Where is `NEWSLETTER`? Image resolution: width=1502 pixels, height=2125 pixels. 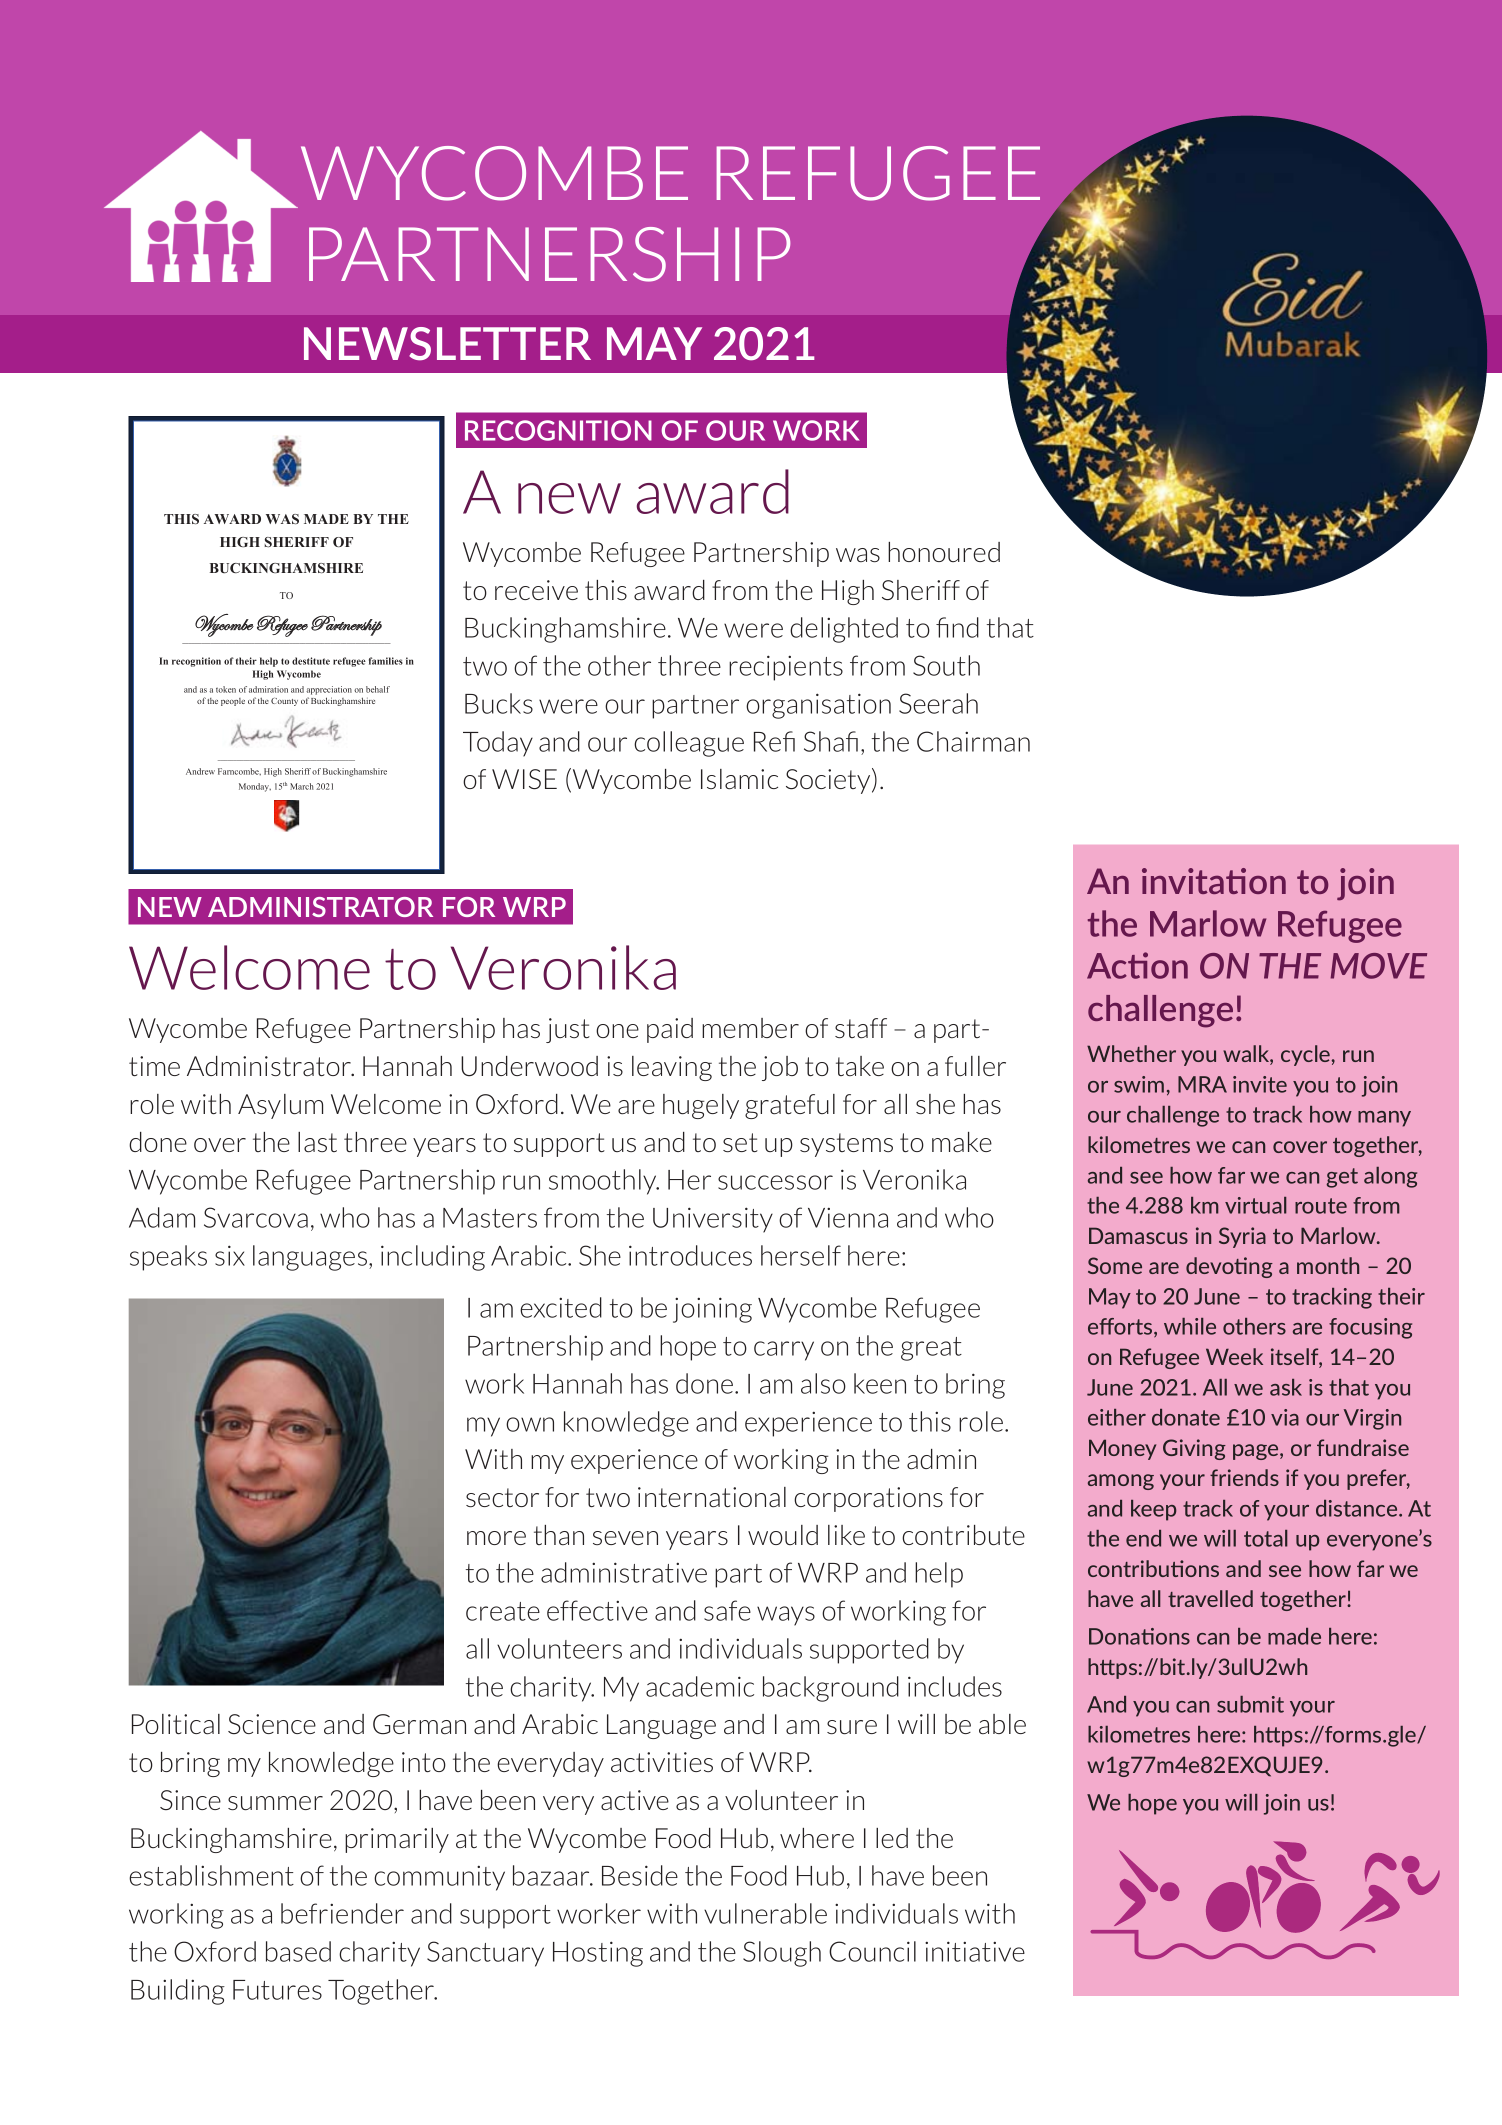
NEWSLETTER is located at coordinates (447, 344).
